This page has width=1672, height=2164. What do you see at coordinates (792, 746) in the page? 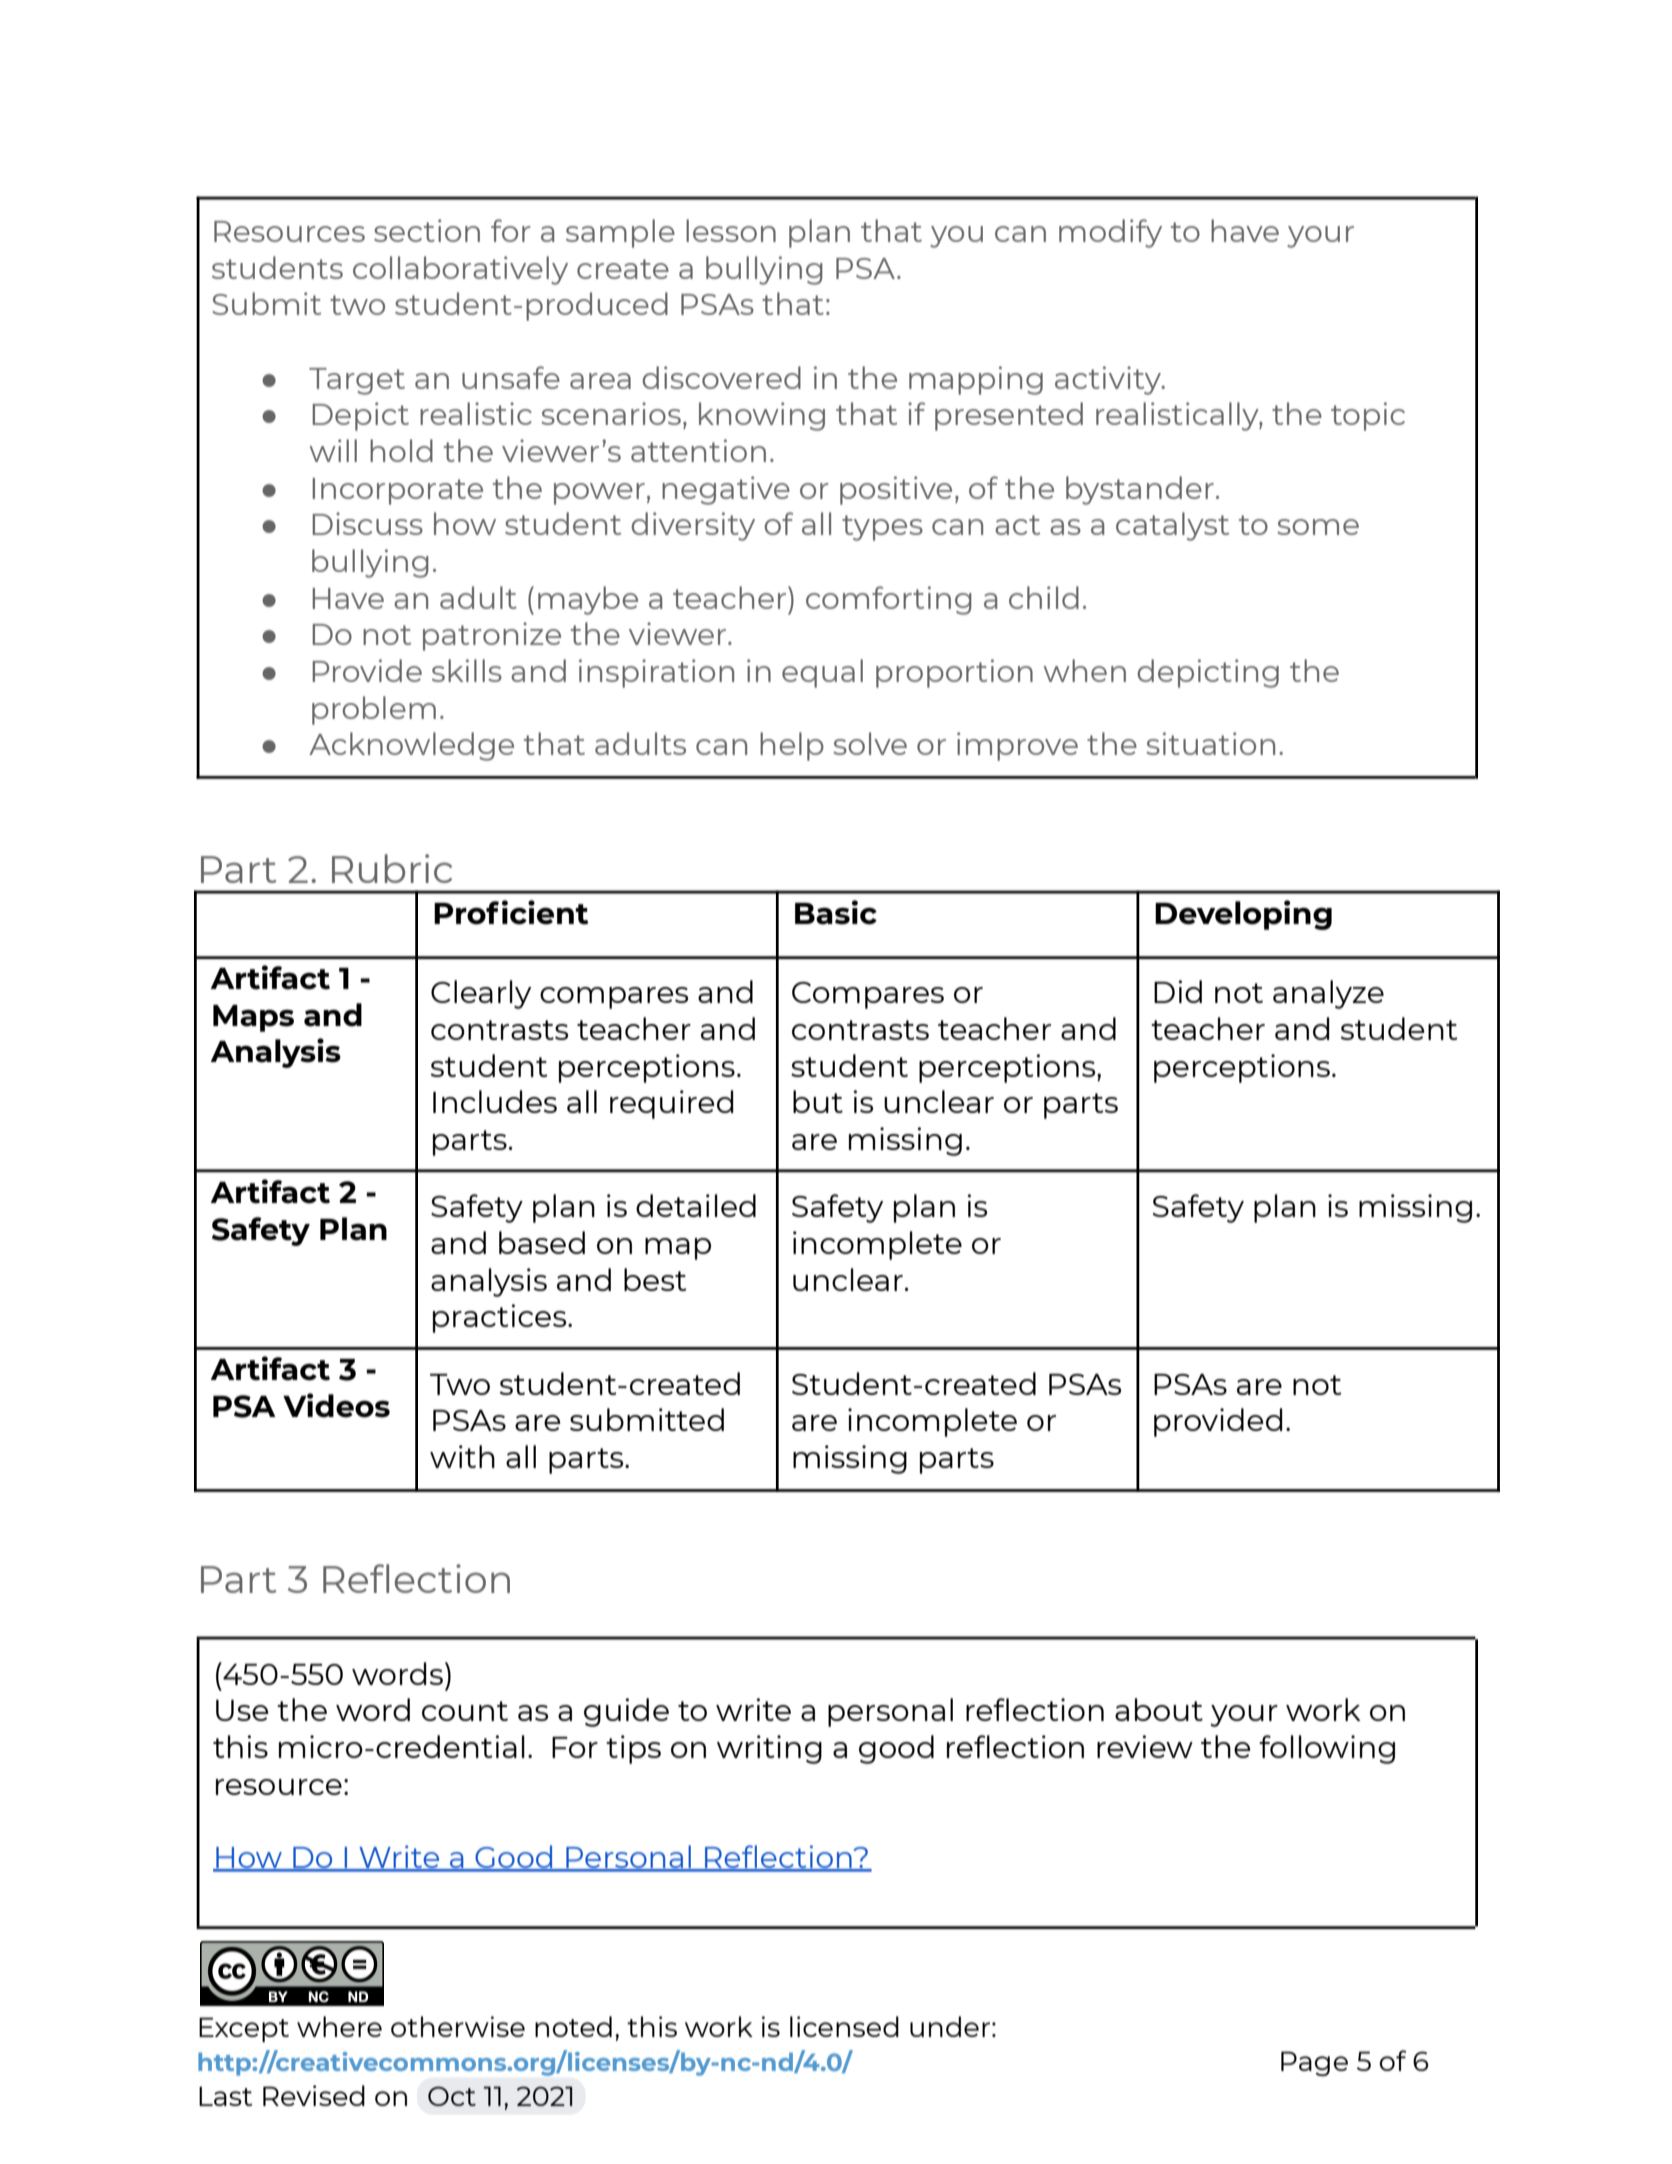
I see `help` at bounding box center [792, 746].
